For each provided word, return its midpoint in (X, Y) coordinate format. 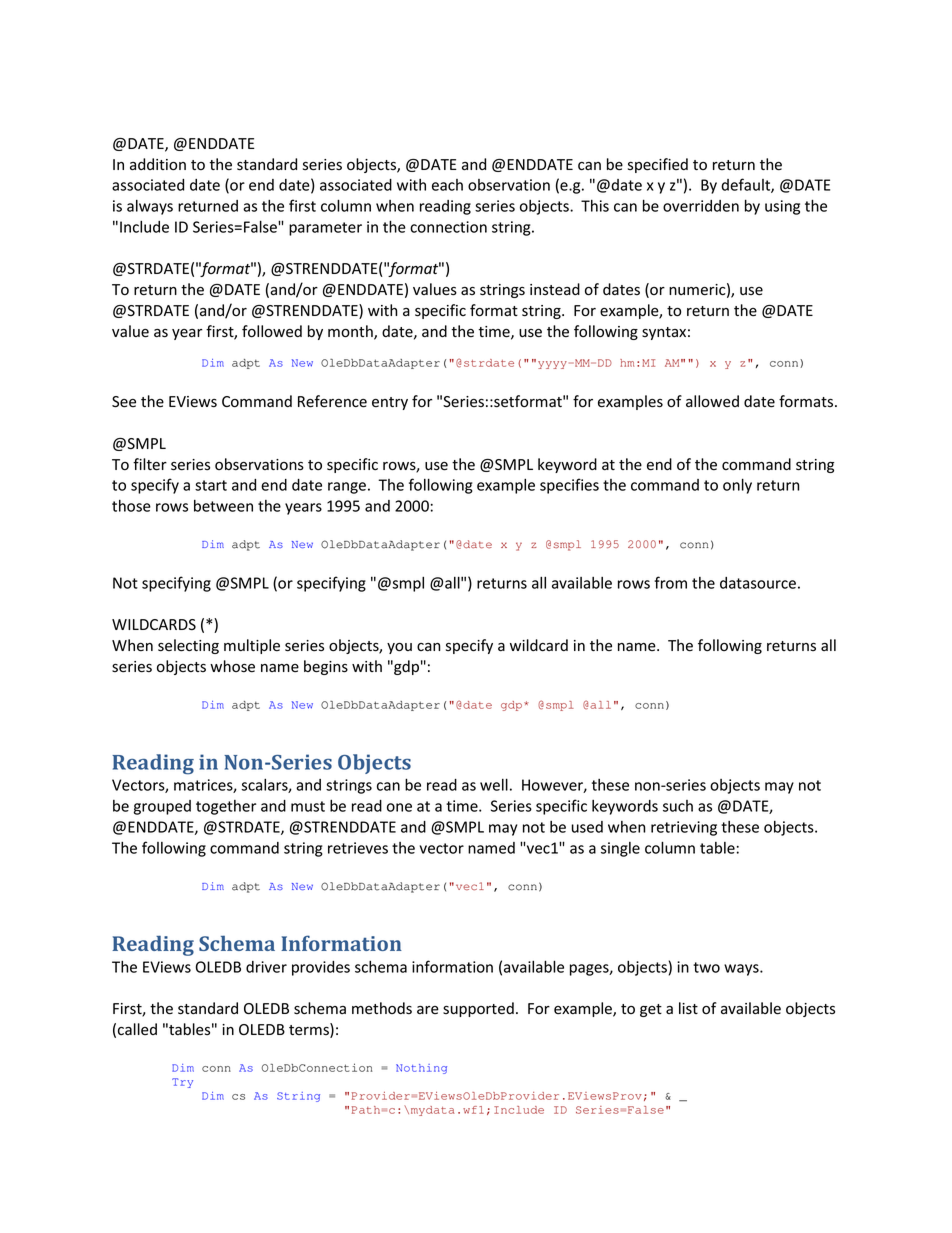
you (399, 648)
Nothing (421, 1069)
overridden (701, 206)
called (137, 1029)
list (688, 1008)
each (447, 185)
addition (158, 164)
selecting (188, 646)
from (670, 582)
